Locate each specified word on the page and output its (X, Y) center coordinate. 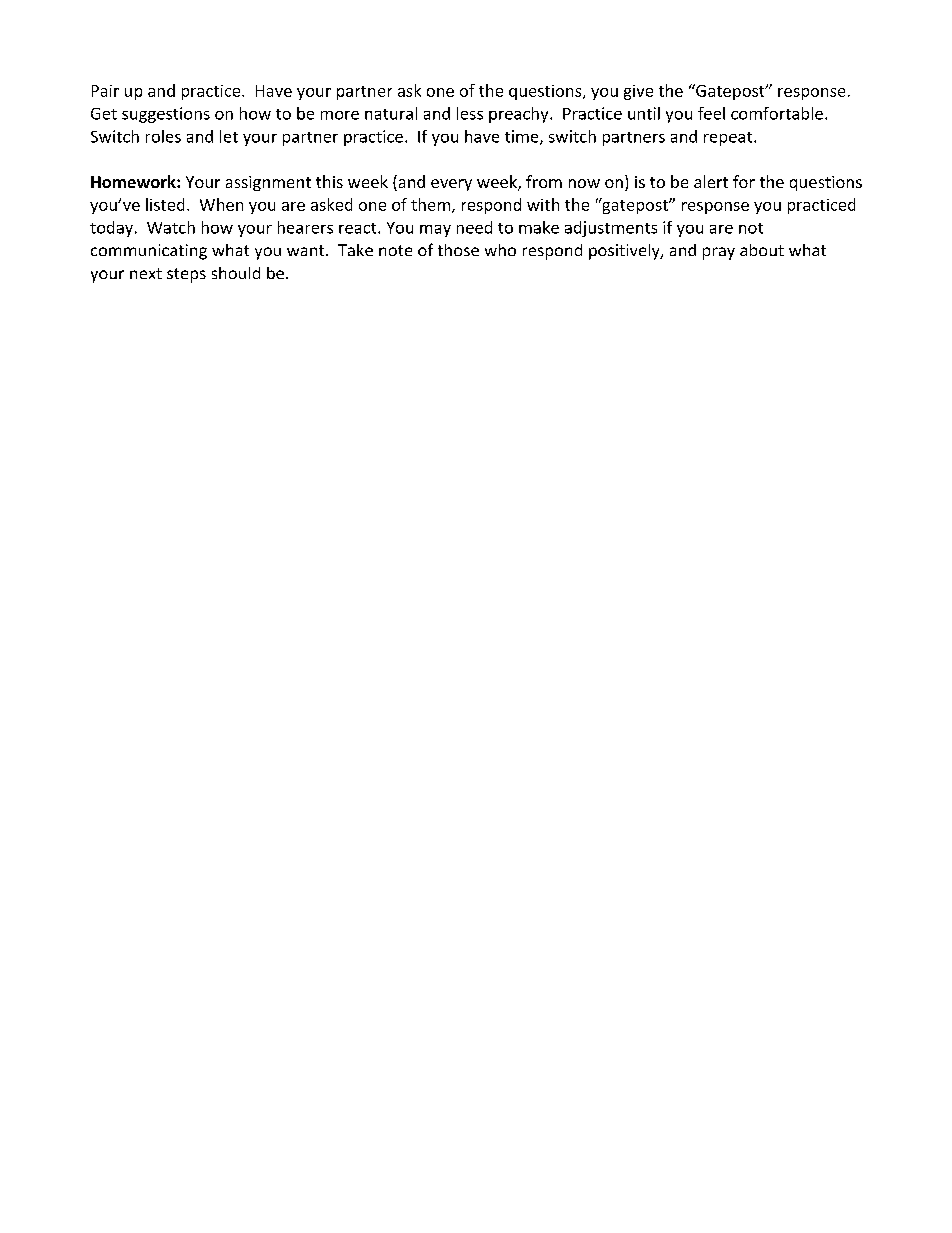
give (638, 92)
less (470, 113)
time (523, 137)
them (430, 204)
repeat (729, 139)
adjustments (611, 229)
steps (186, 275)
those (458, 250)
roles (163, 136)
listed (165, 204)
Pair (105, 91)
